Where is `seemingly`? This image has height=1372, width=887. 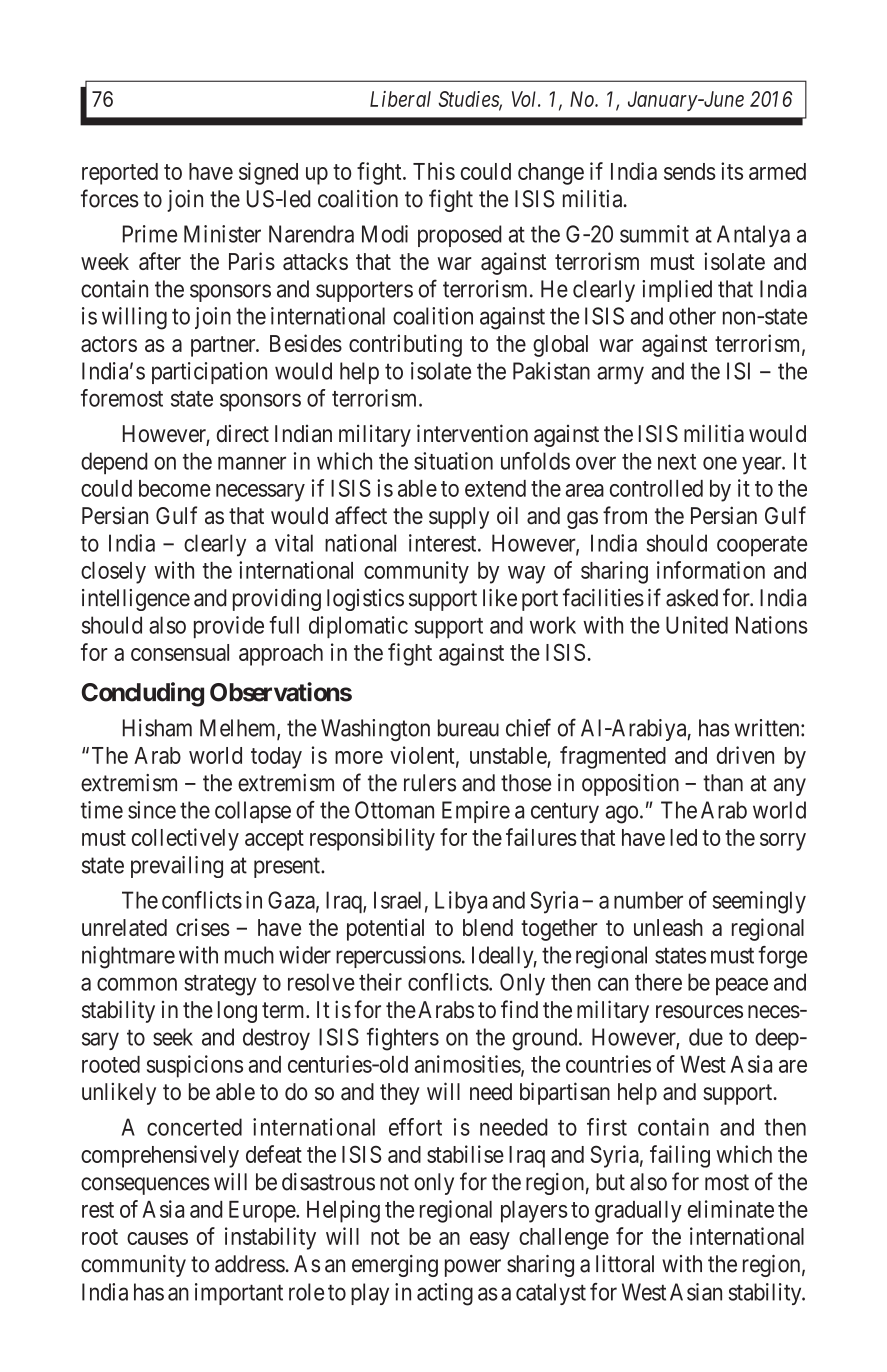
seemingly is located at coordinates (759, 902).
